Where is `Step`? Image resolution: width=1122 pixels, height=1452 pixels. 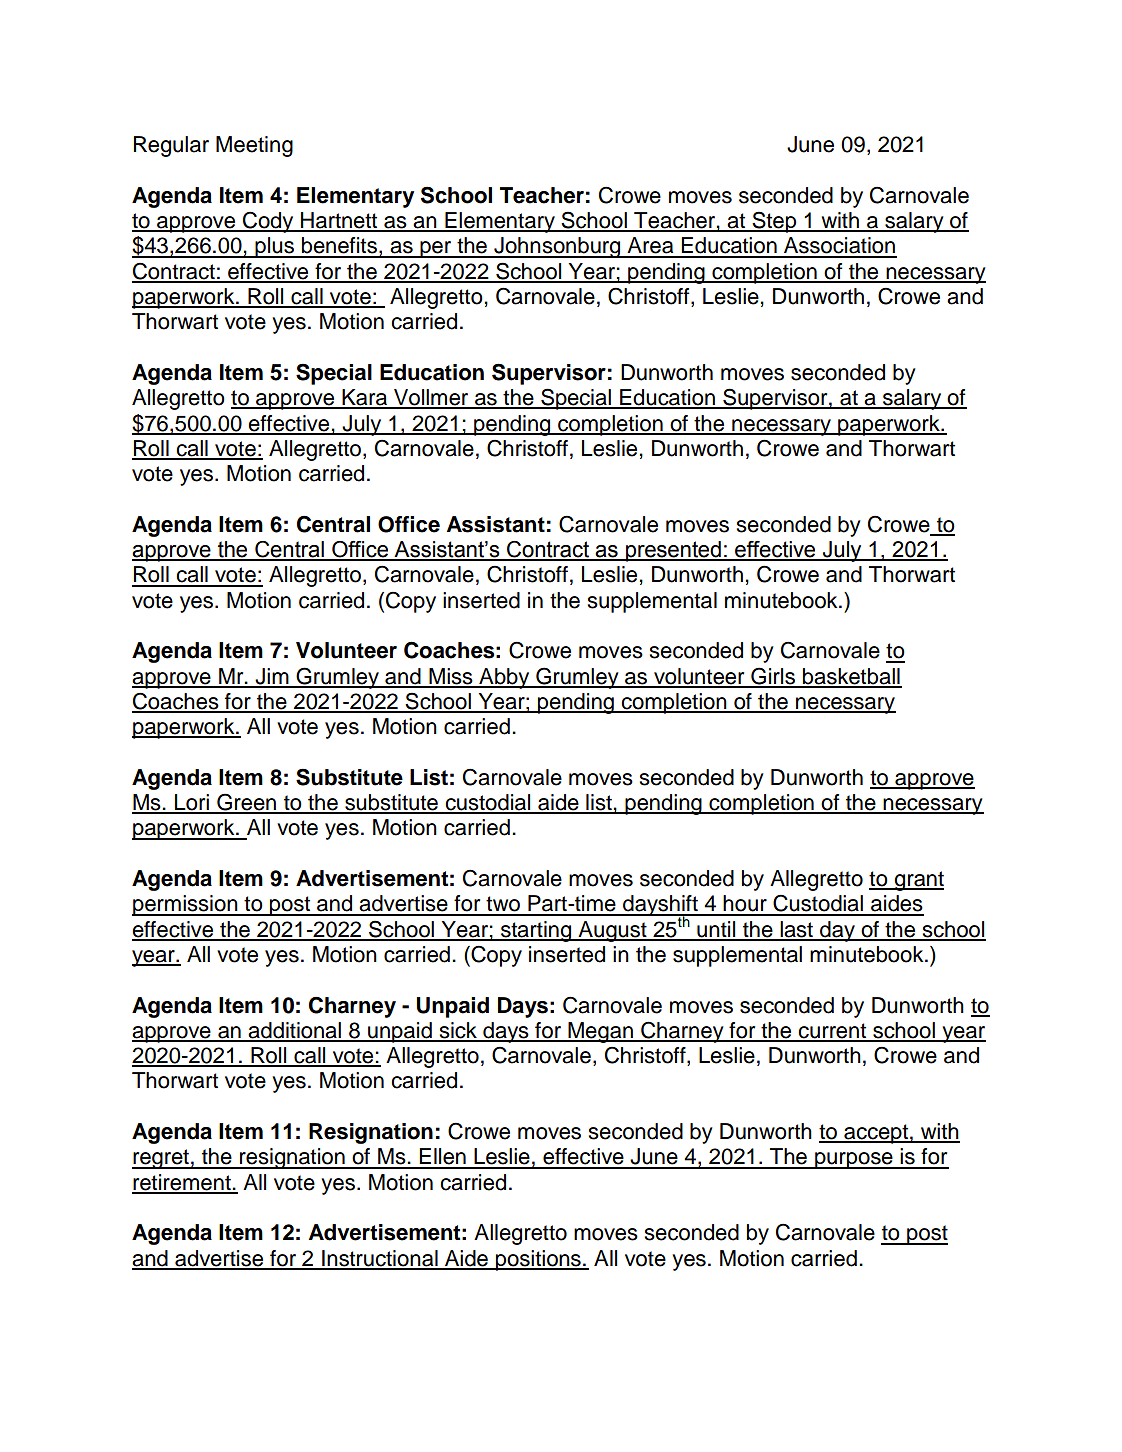 Step is located at coordinates (774, 222).
